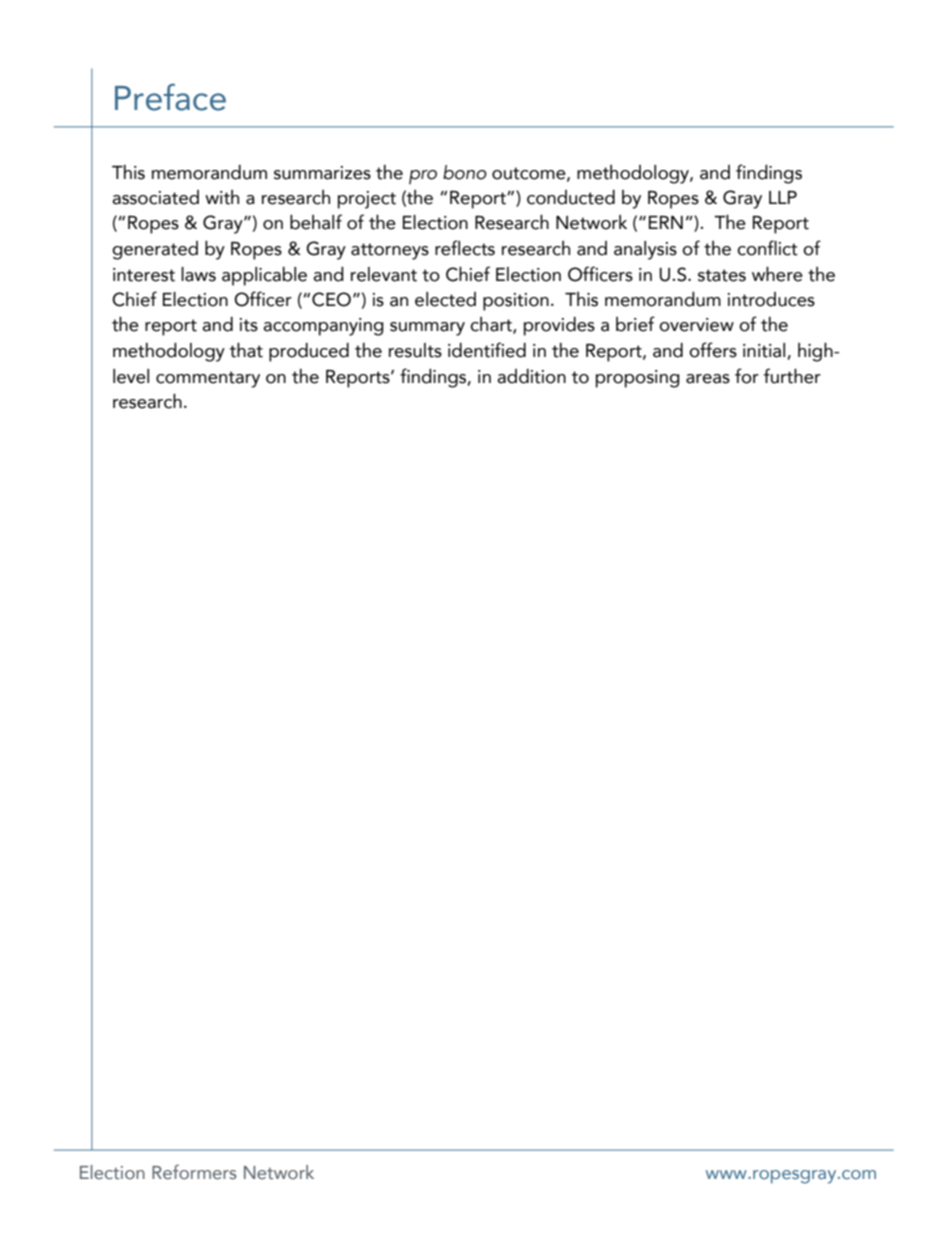 Image resolution: width=952 pixels, height=1233 pixels. What do you see at coordinates (783, 197) in the screenshot?
I see `LLP` at bounding box center [783, 197].
